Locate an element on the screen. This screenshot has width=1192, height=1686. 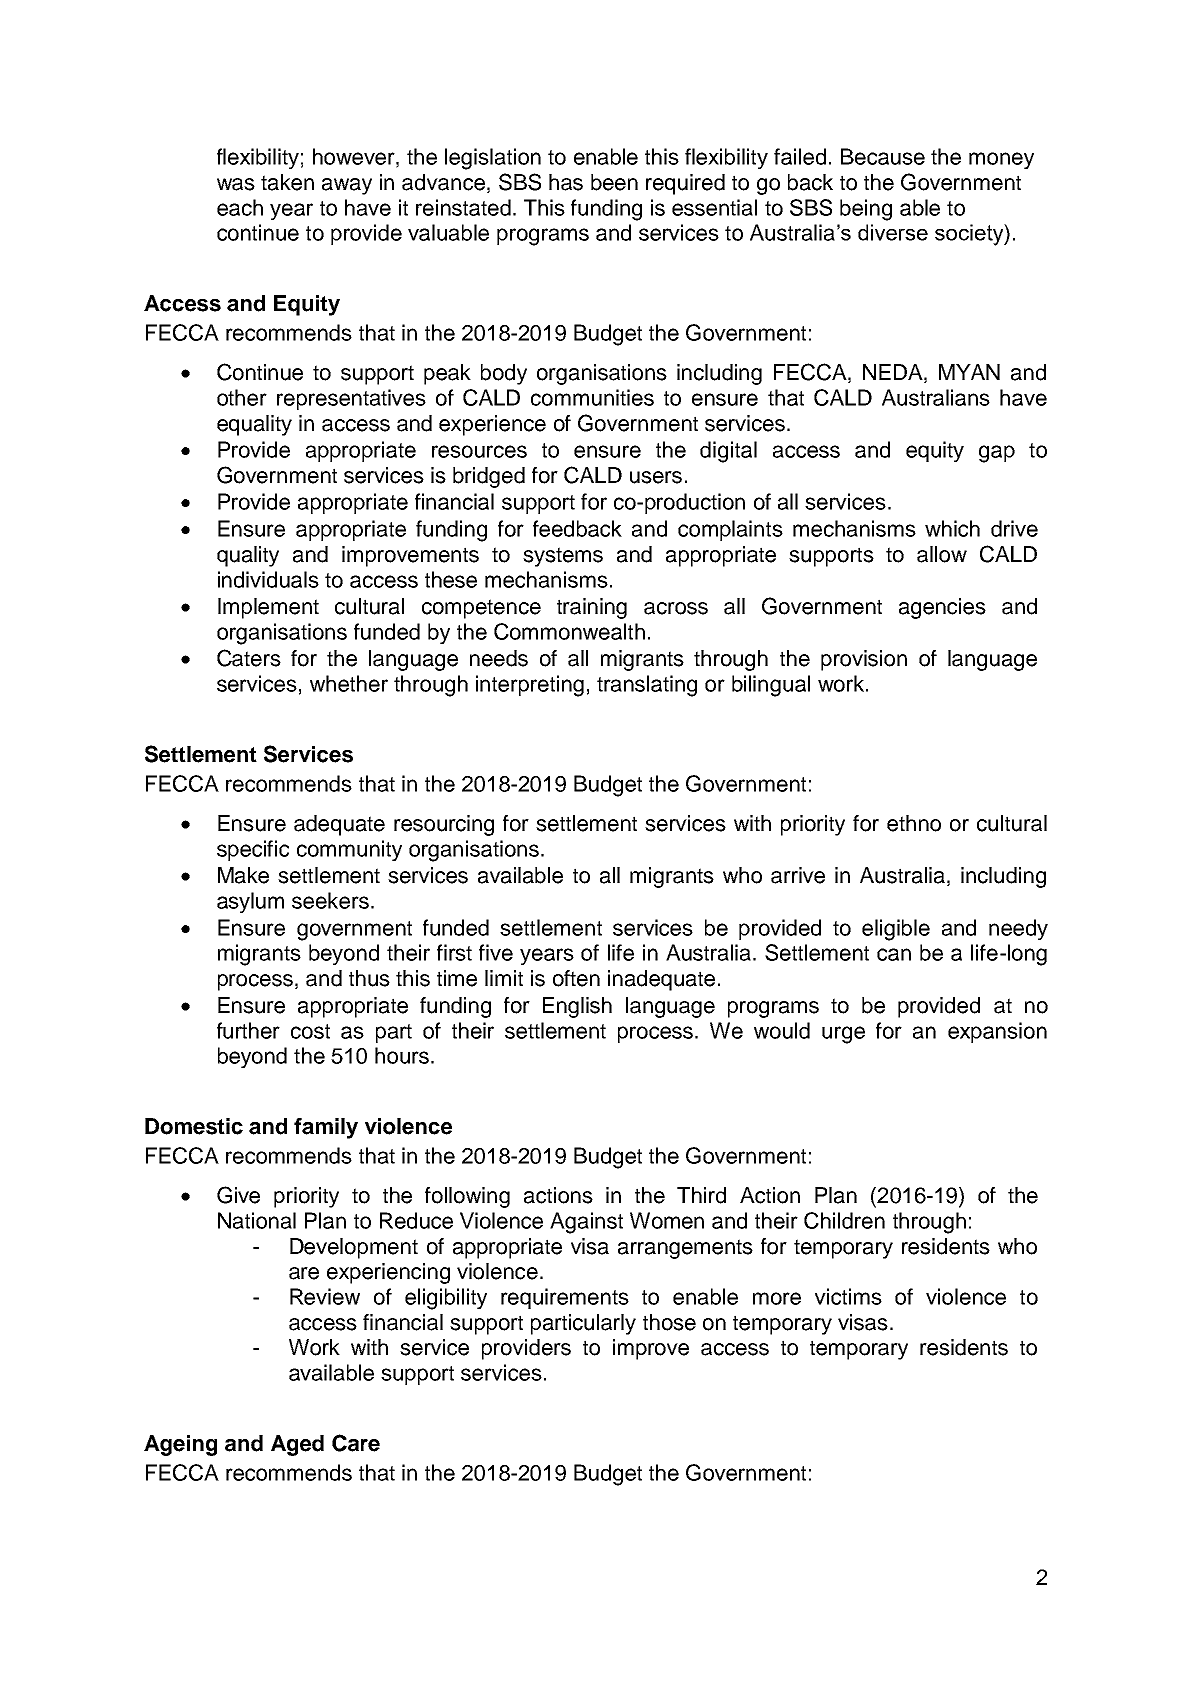
agencies is located at coordinates (942, 608).
